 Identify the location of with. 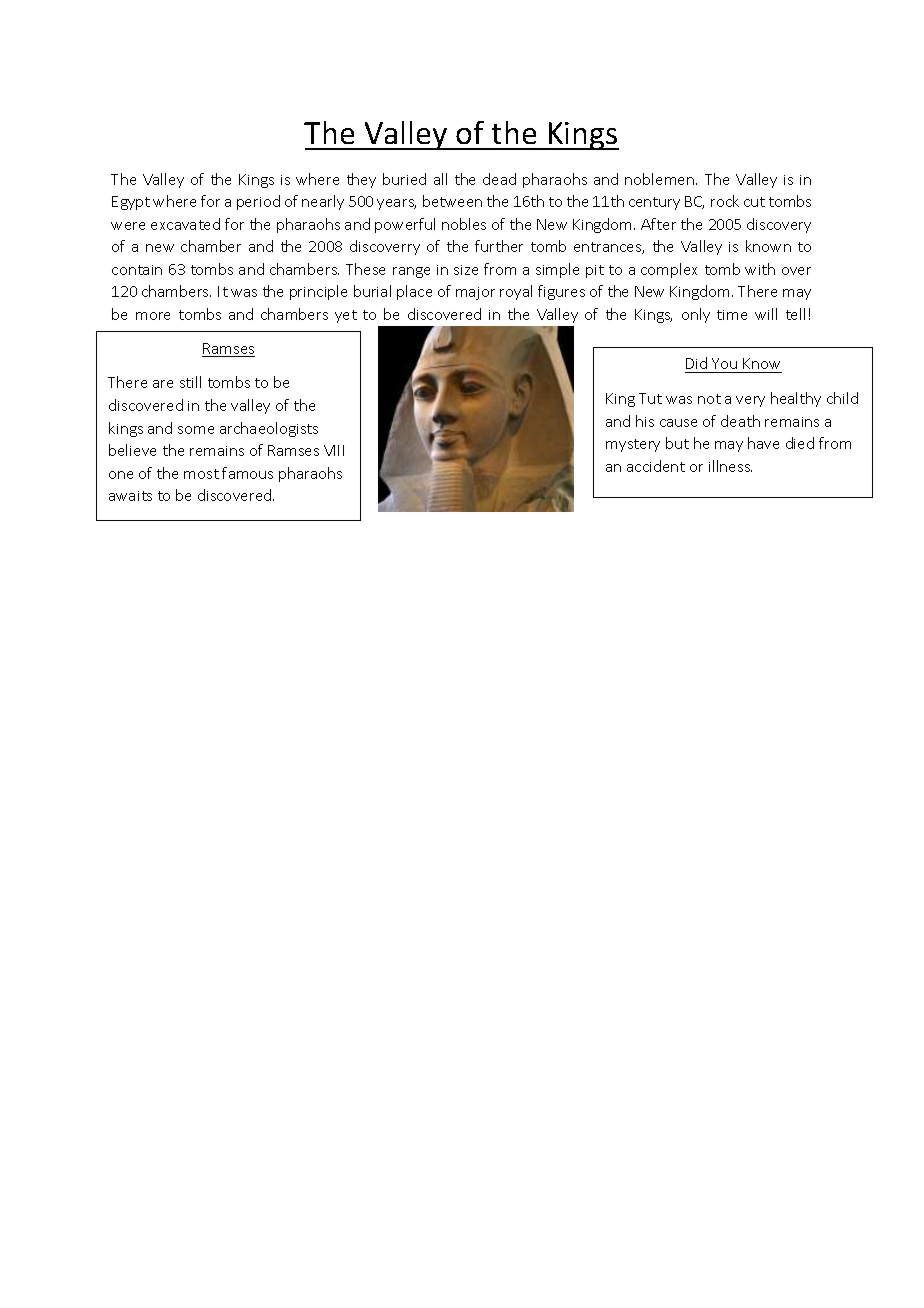
(760, 269).
